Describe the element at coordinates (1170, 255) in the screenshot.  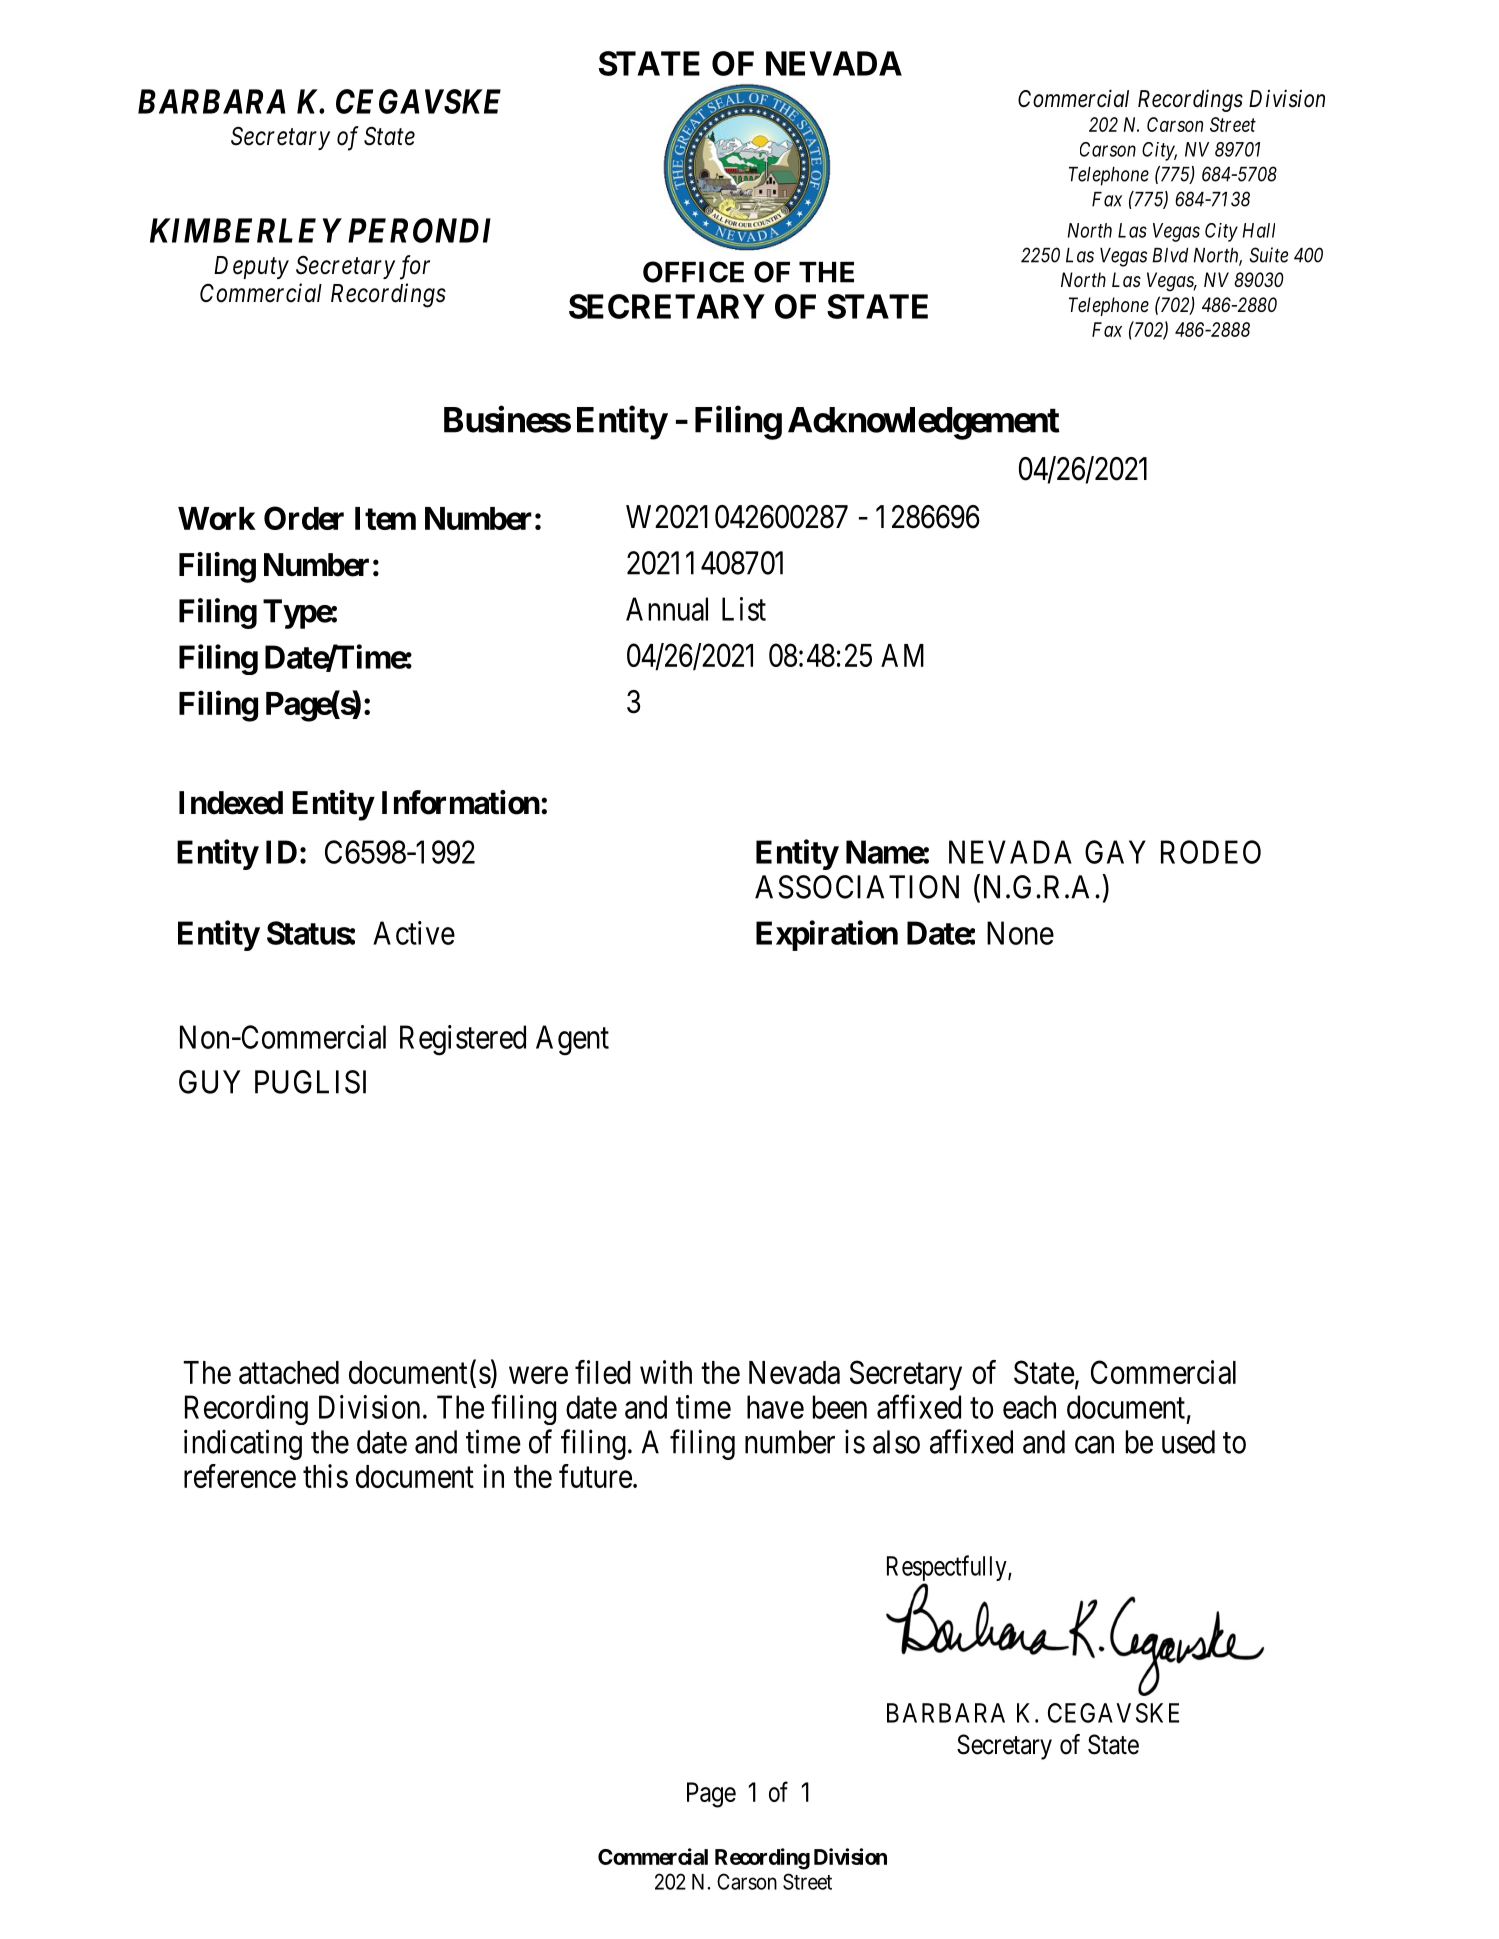
I see `Blvd` at that location.
